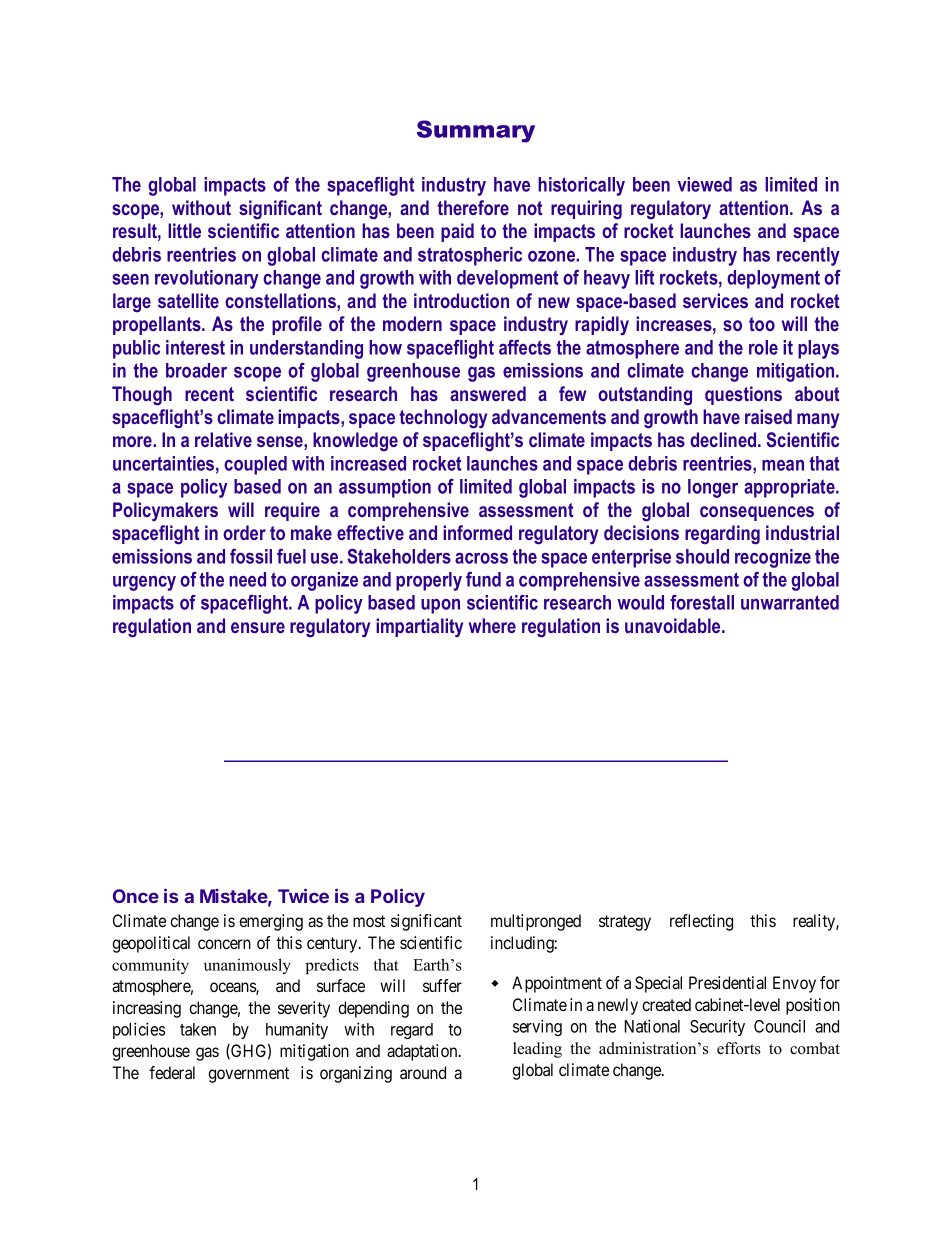 The width and height of the screenshot is (952, 1233). I want to click on upon, so click(440, 606).
